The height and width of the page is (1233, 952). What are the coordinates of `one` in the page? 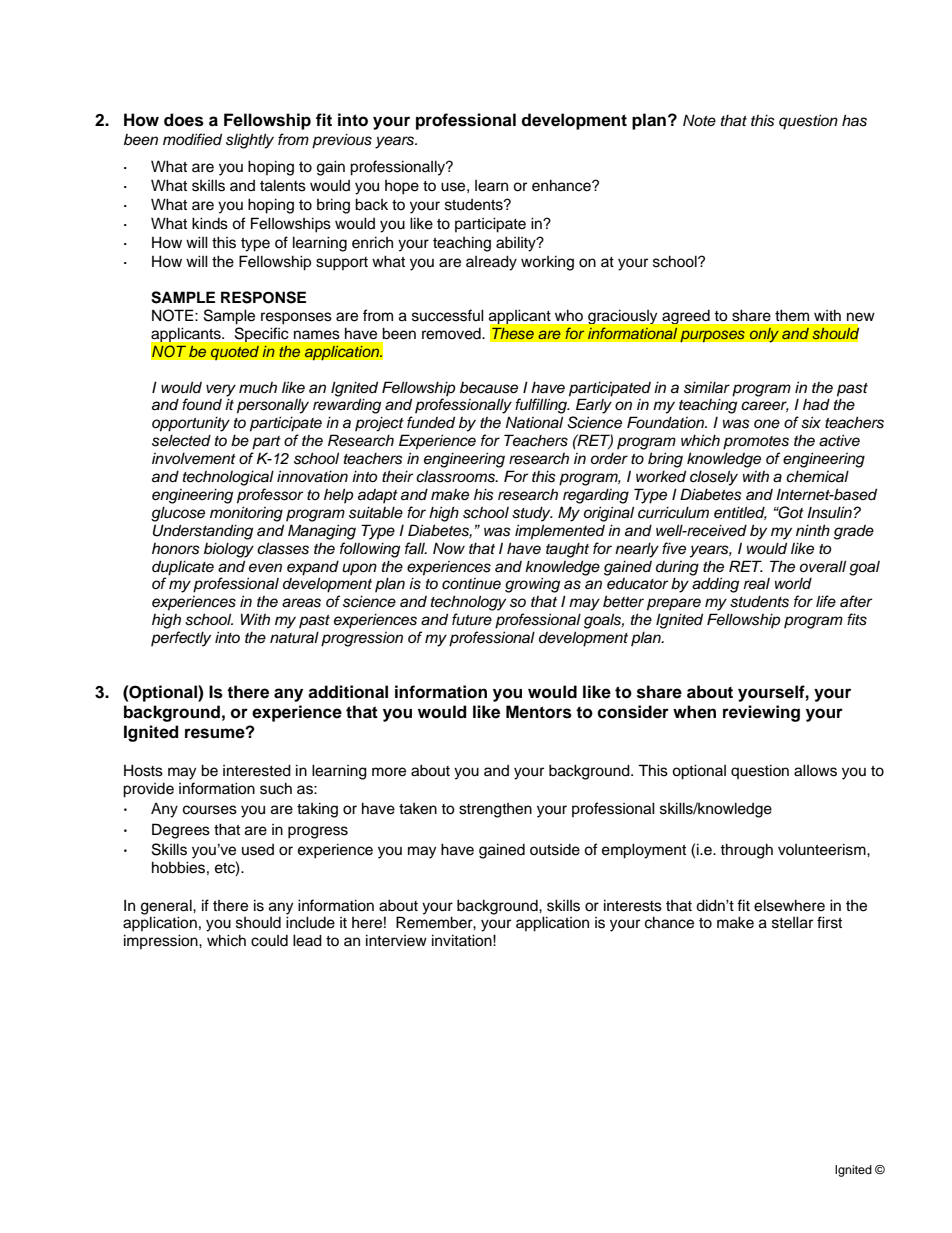 It's located at (767, 423).
